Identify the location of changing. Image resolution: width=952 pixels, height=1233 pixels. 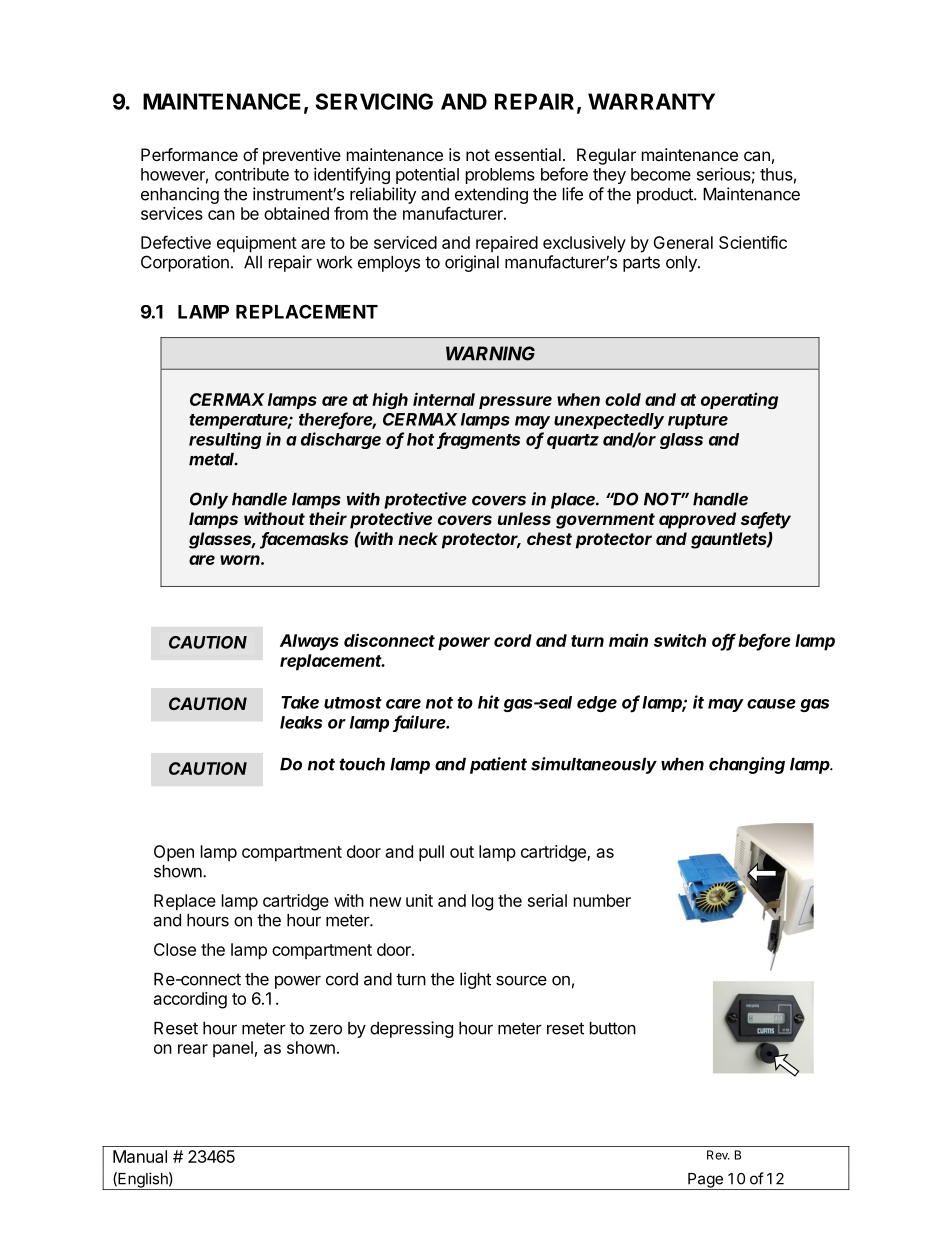
(747, 765).
